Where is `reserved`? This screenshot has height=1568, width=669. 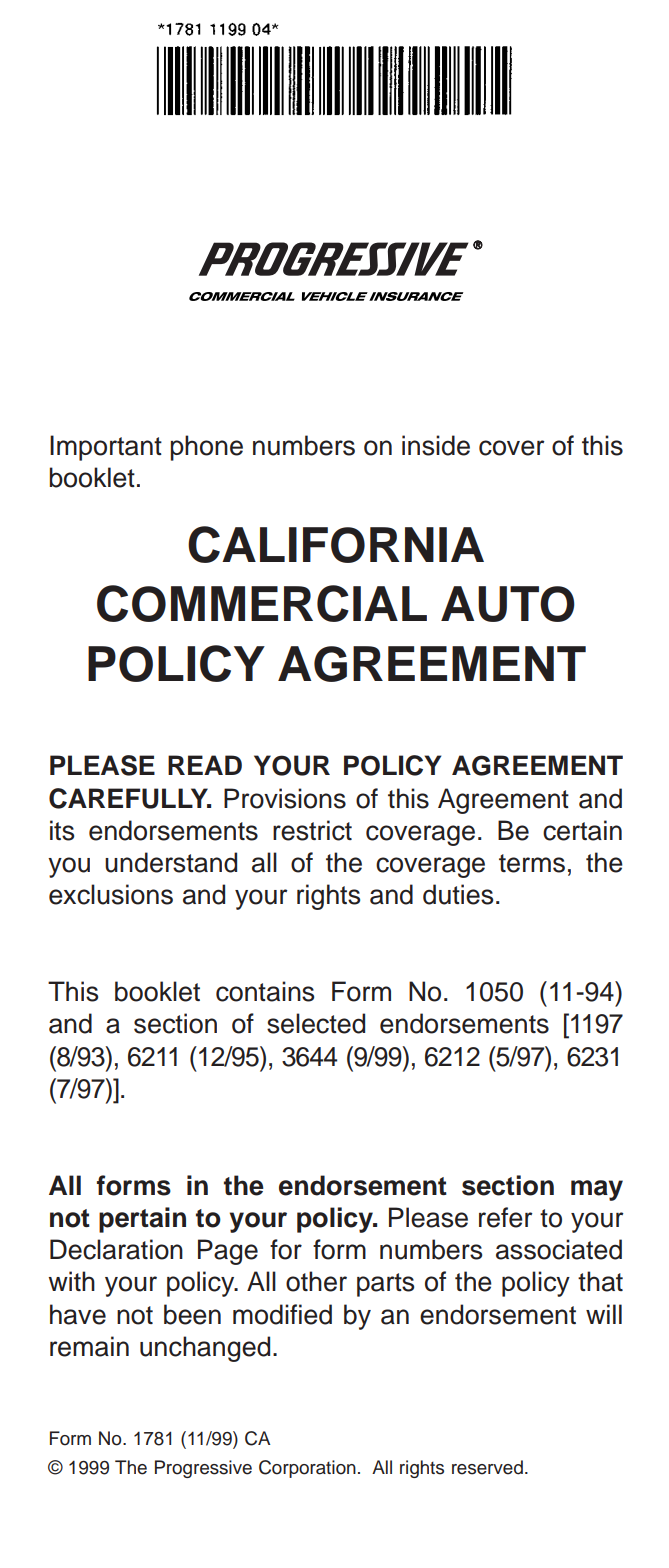
reserved is located at coordinates (487, 1467).
